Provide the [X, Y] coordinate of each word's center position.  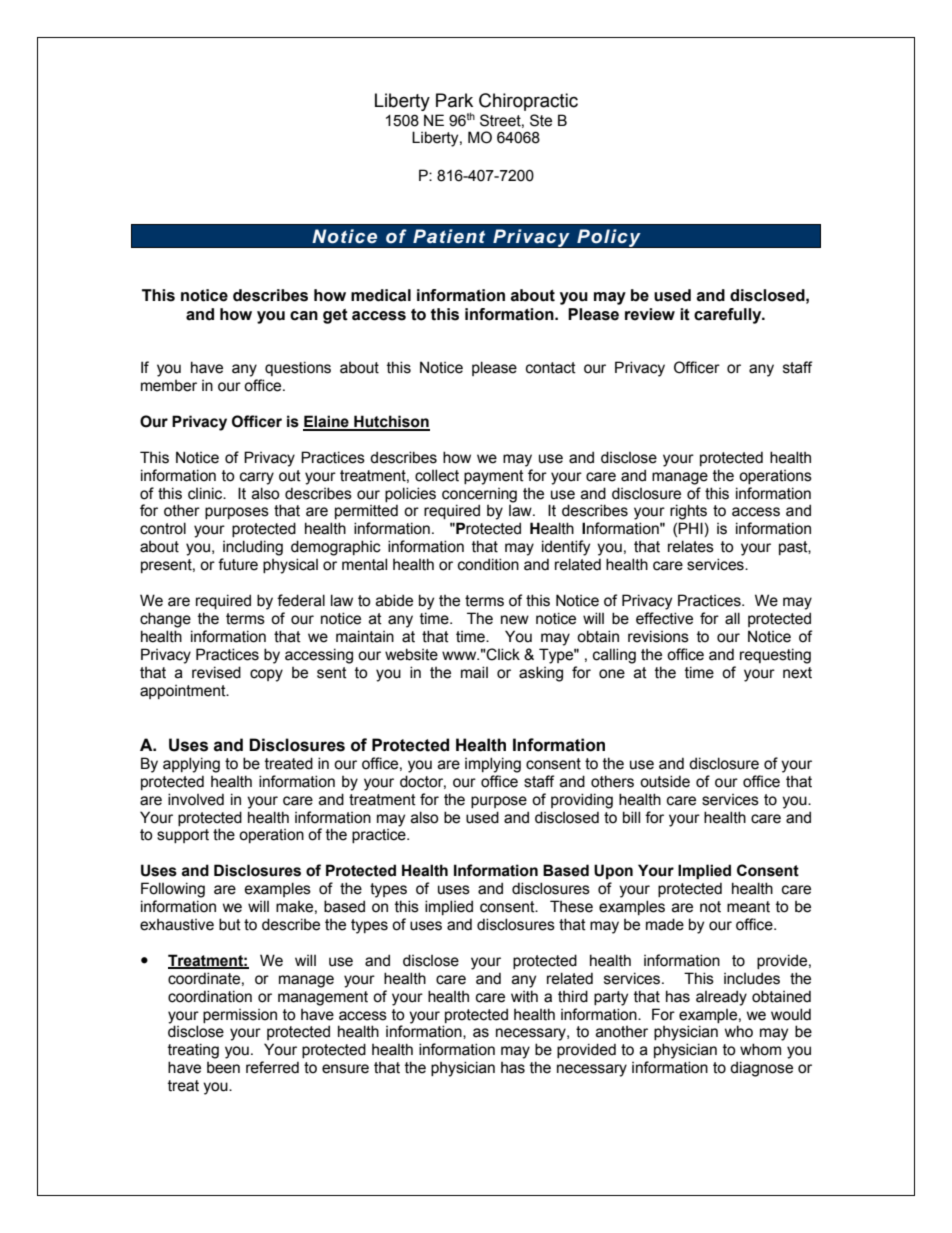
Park [454, 100]
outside [665, 781]
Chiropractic [528, 102]
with [524, 996]
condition [488, 564]
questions [298, 368]
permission [240, 1016]
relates [691, 546]
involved [196, 799]
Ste [541, 120]
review [650, 314]
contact [551, 368]
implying [493, 765]
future [238, 564]
